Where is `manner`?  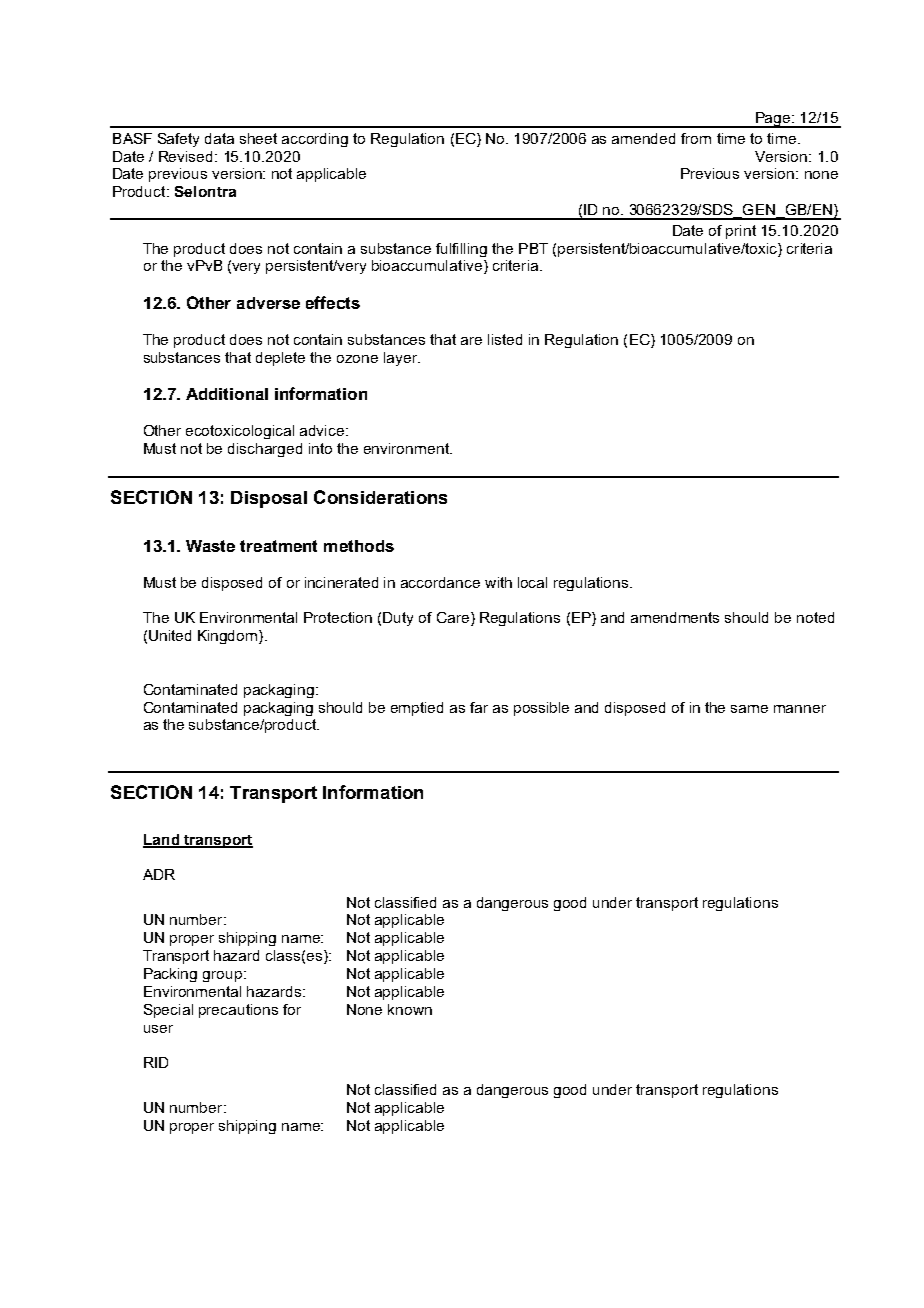 manner is located at coordinates (800, 709).
